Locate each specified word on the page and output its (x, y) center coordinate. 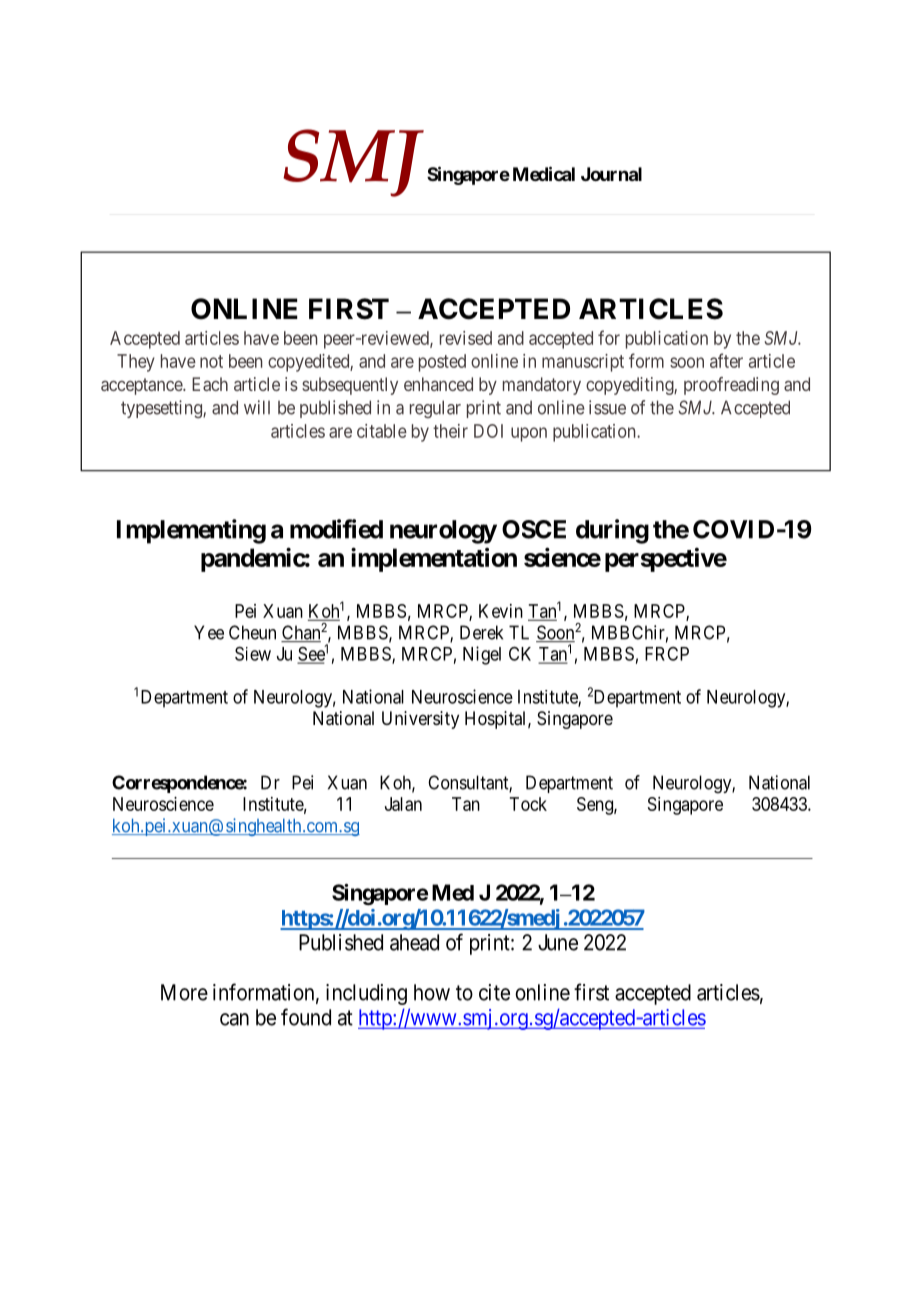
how (432, 992)
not (211, 361)
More (184, 992)
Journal (611, 174)
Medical (544, 173)
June (558, 942)
